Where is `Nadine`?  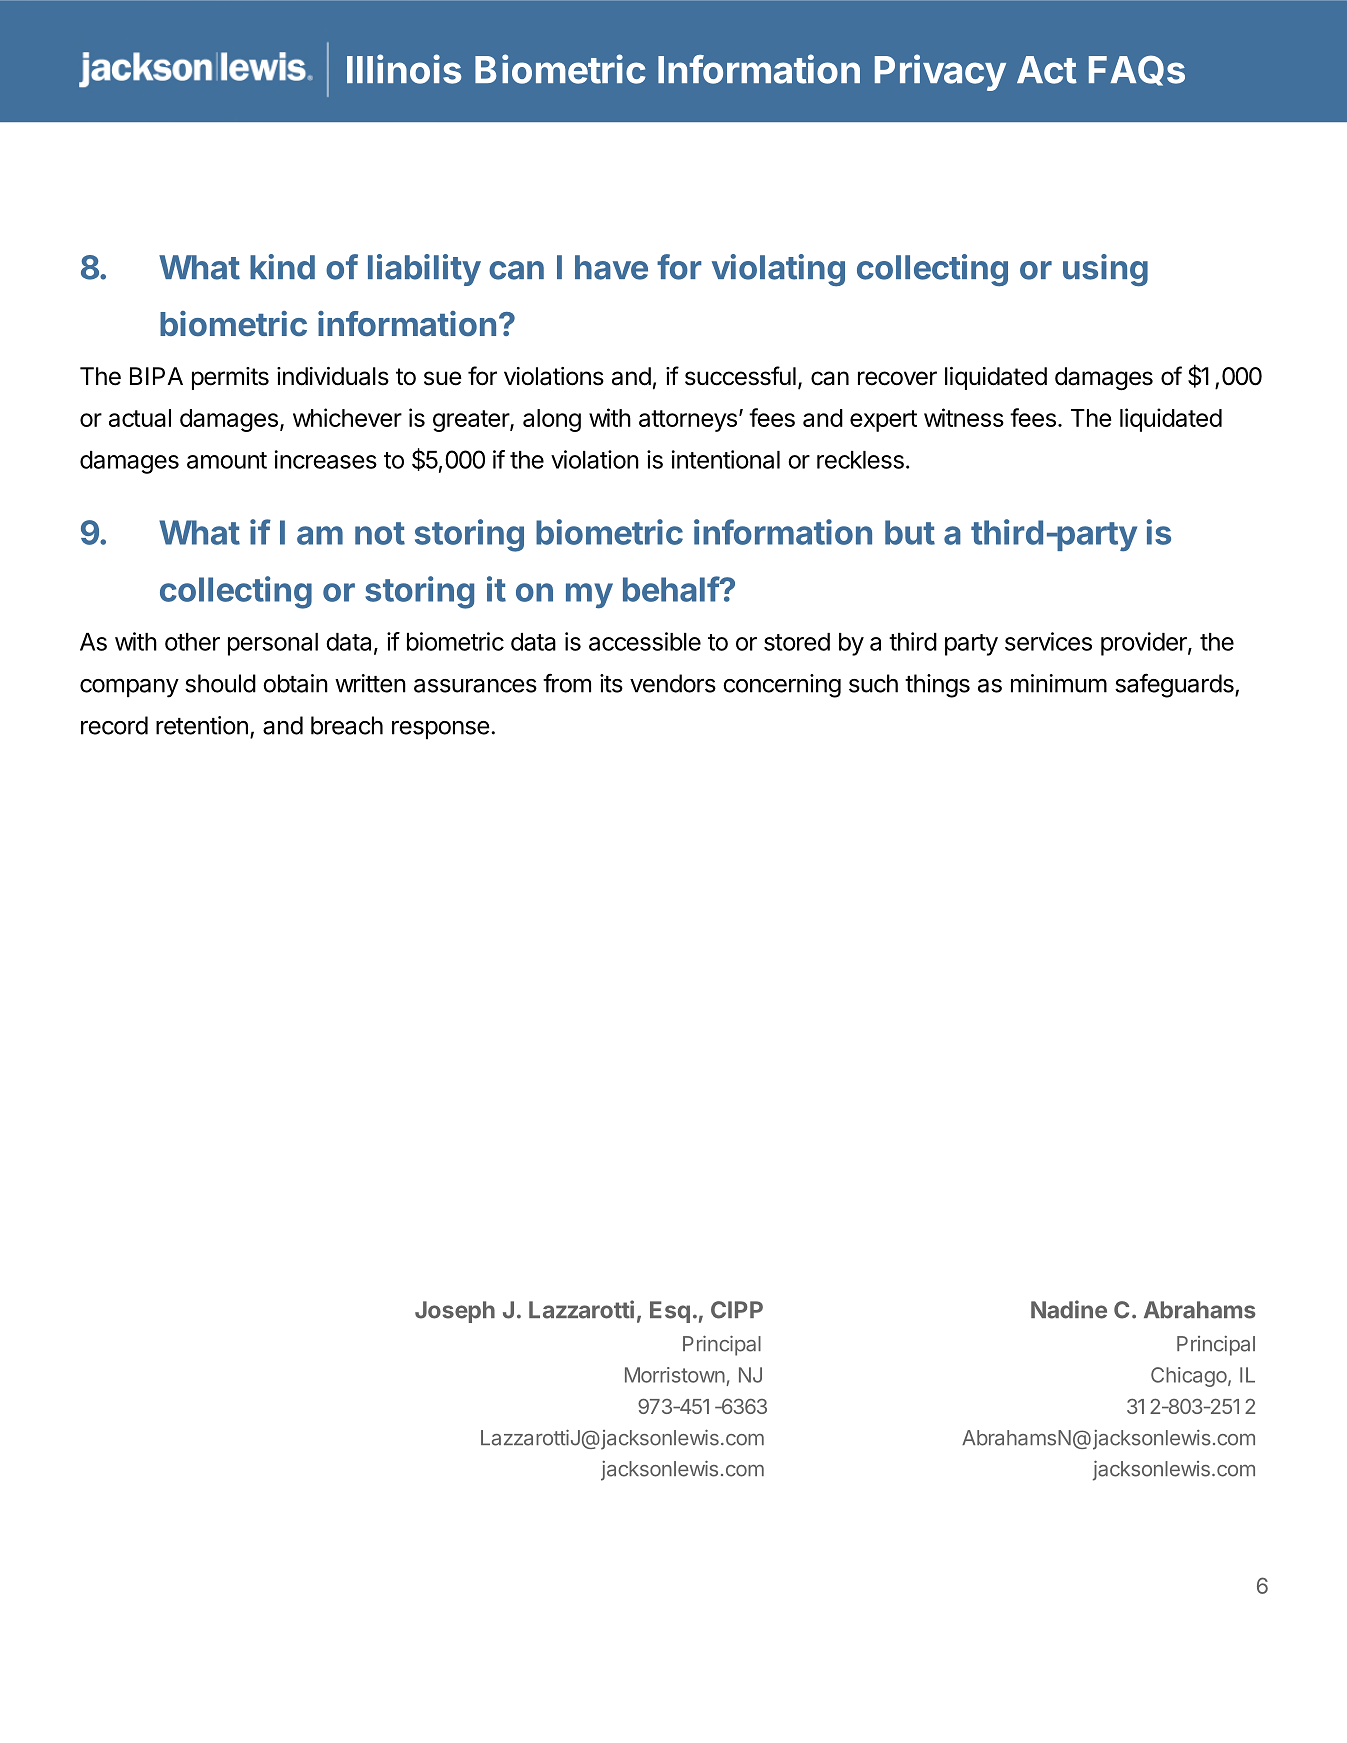 Nadine is located at coordinates (1069, 1309).
